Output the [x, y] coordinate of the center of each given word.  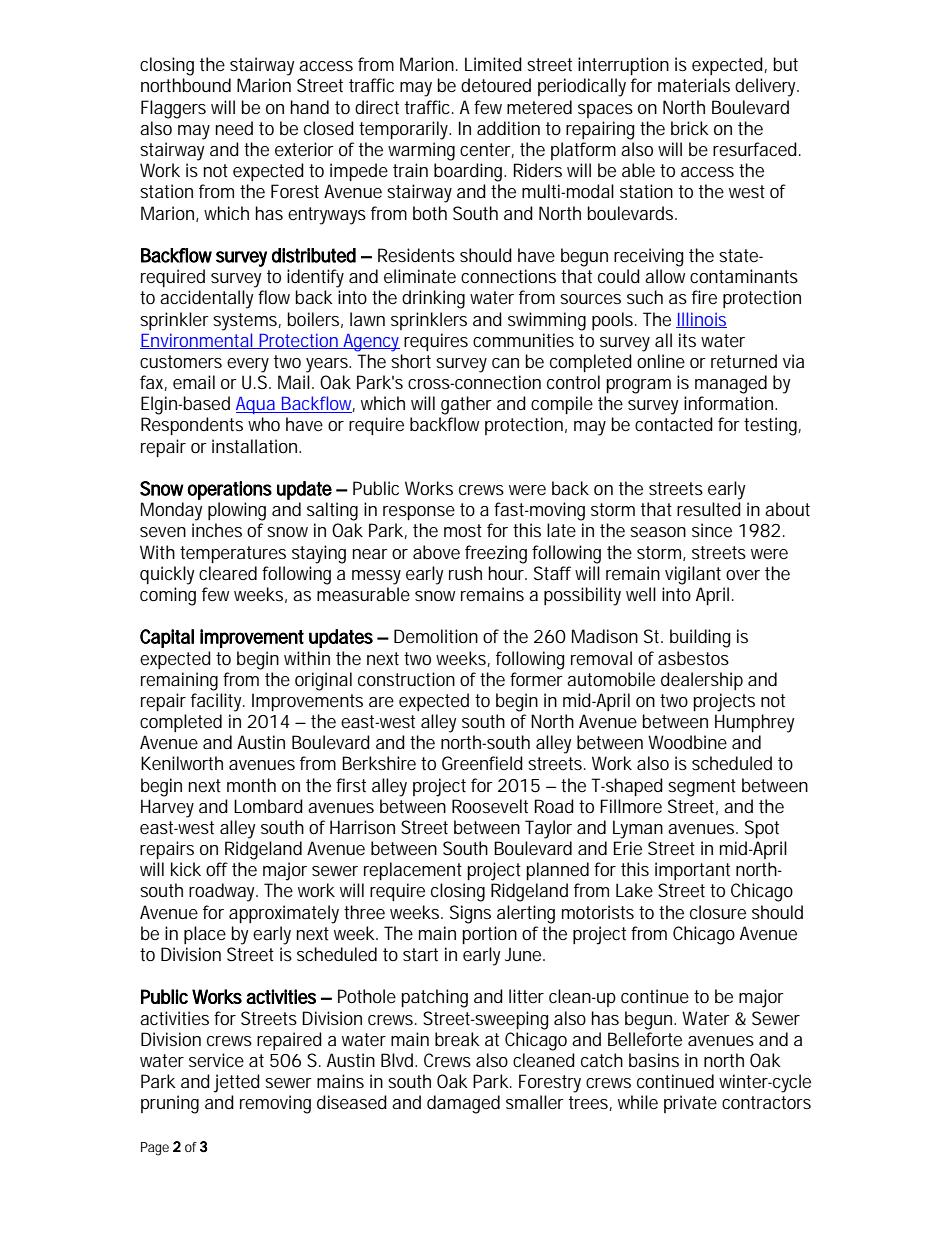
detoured [496, 85]
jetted [236, 1083]
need [234, 128]
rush [465, 573]
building [700, 638]
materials [694, 85]
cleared [228, 573]
